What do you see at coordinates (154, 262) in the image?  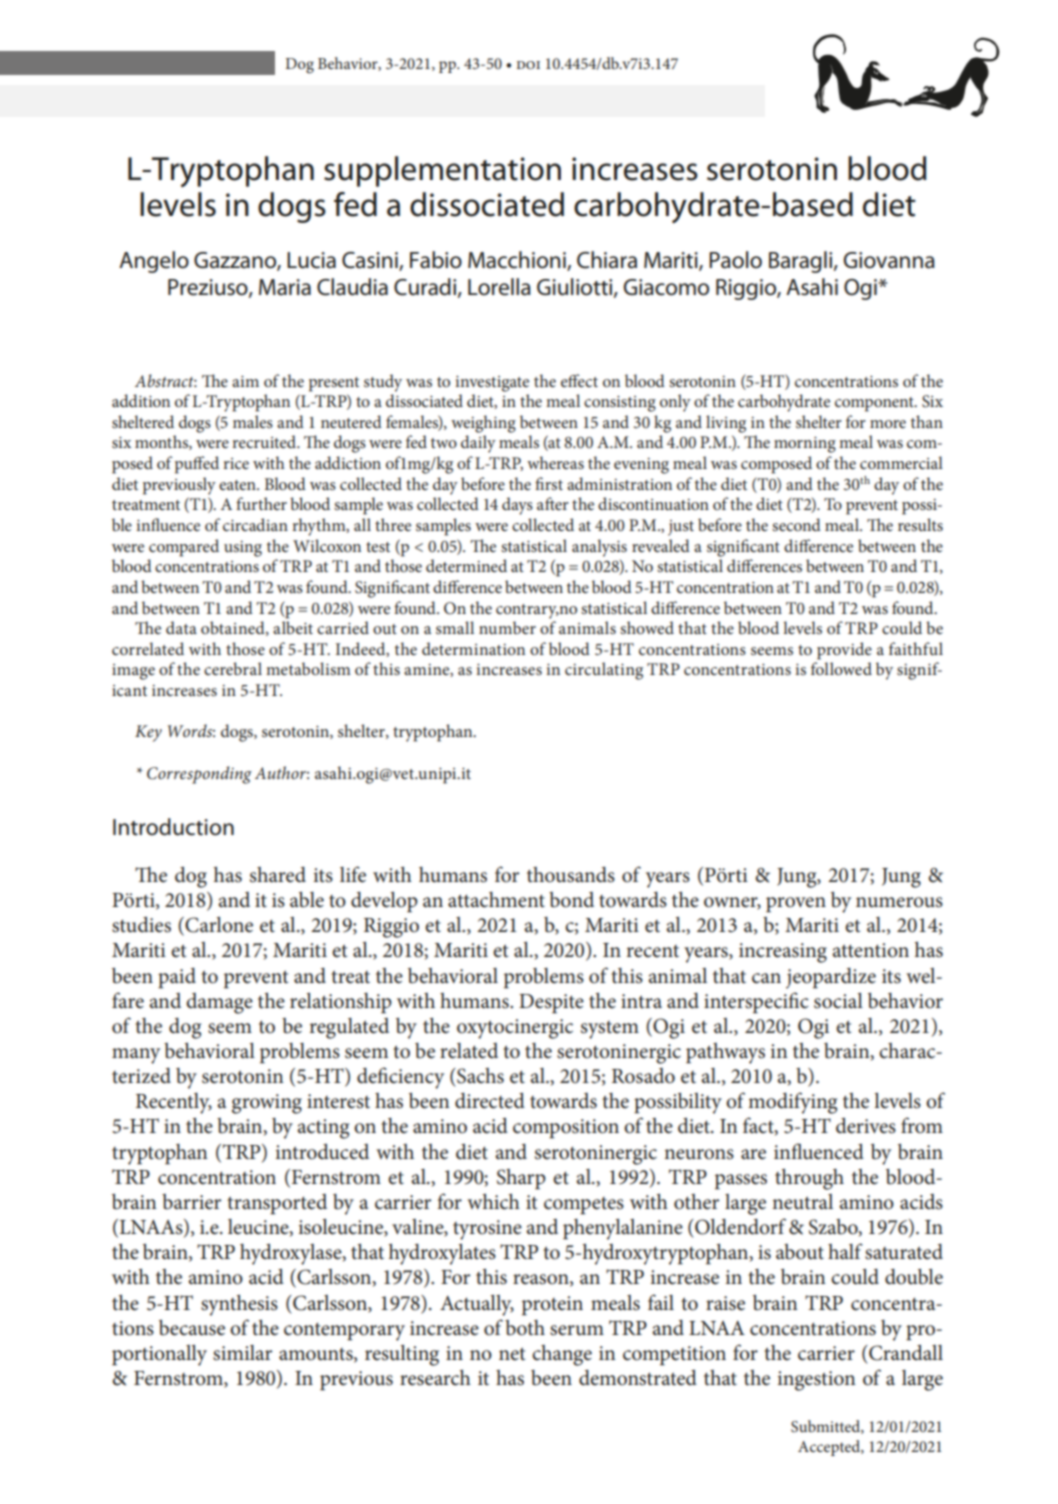 I see `Angelo` at bounding box center [154, 262].
